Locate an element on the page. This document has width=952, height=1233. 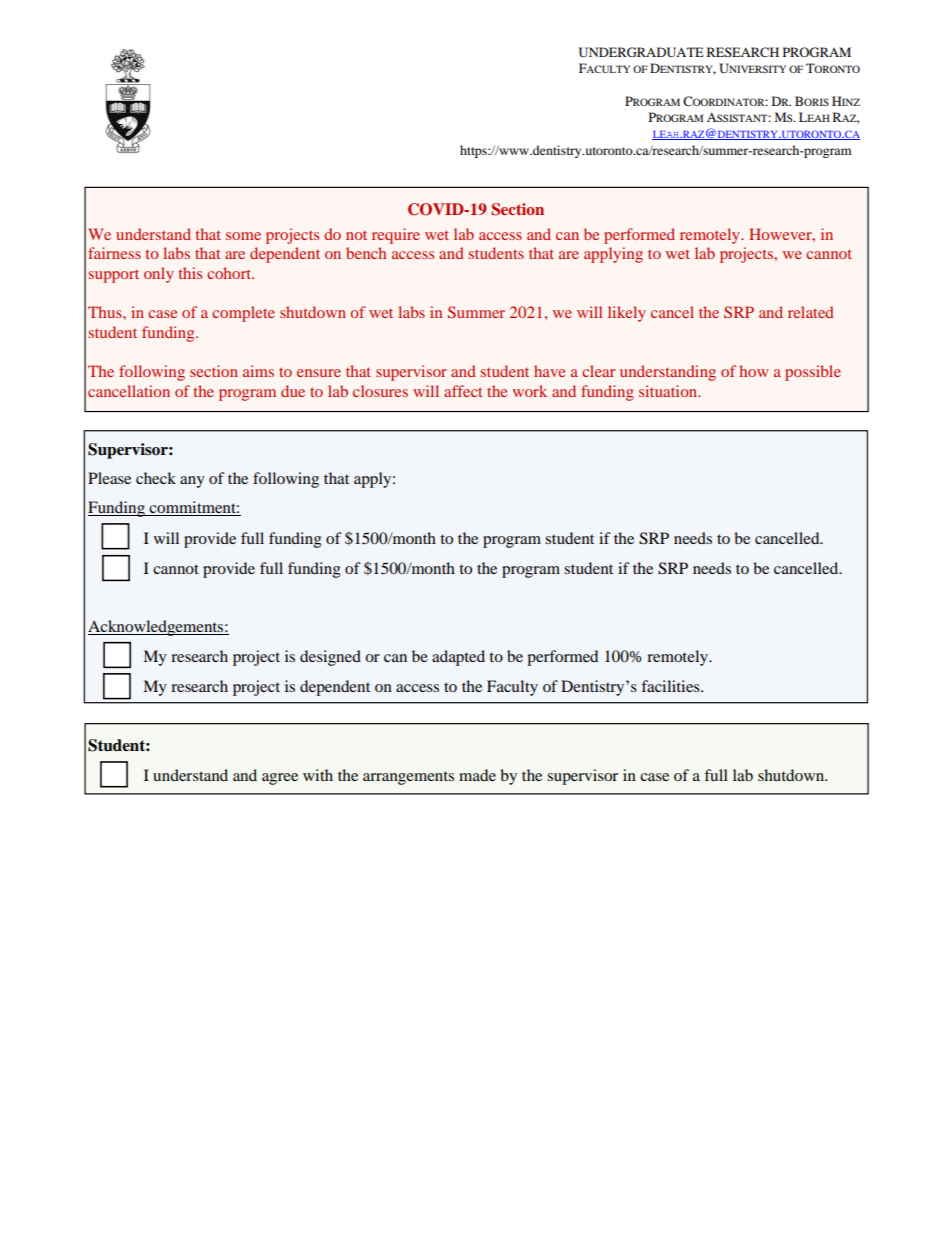
affect is located at coordinates (463, 391).
